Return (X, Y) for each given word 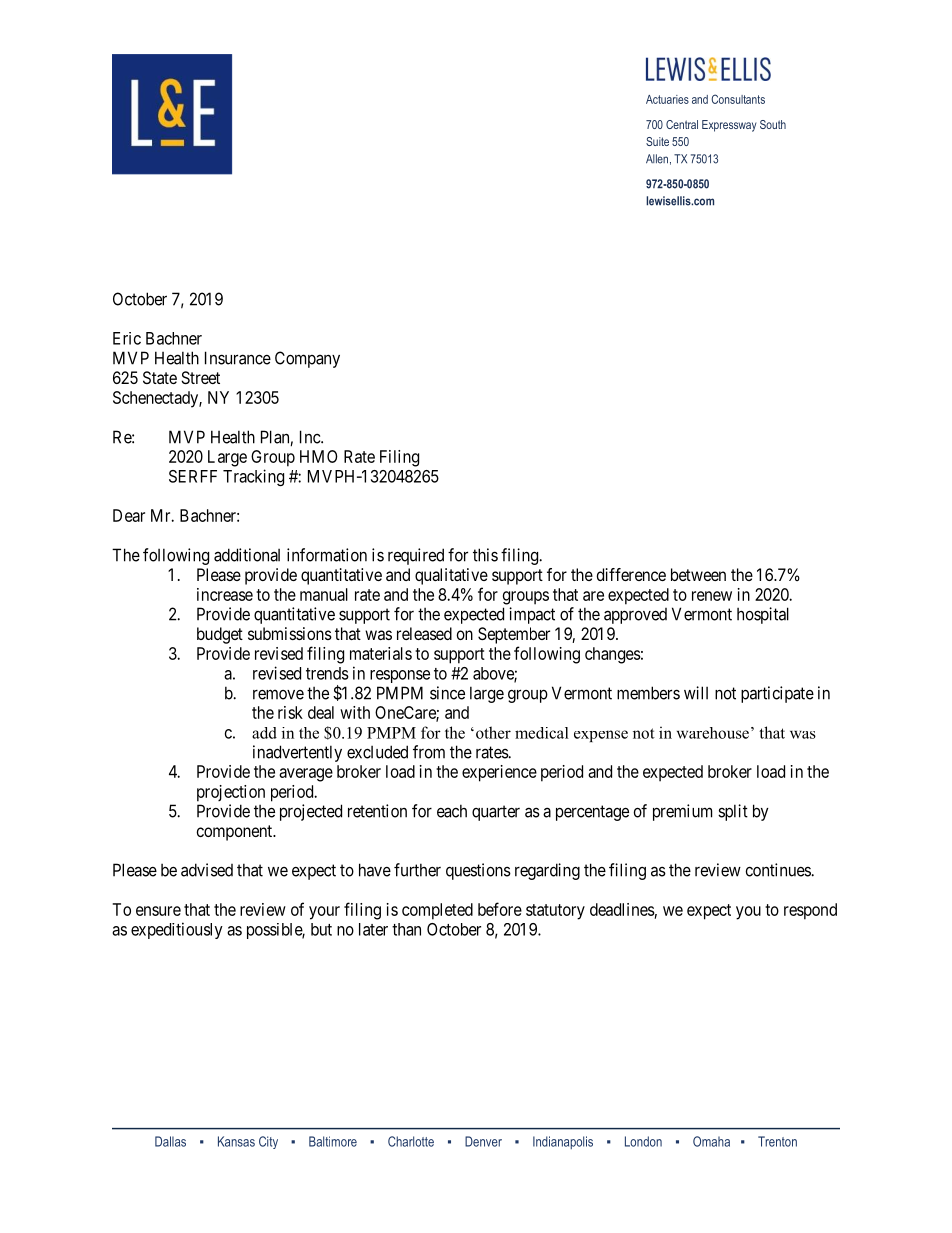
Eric (127, 338)
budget (220, 635)
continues (779, 870)
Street (200, 377)
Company (307, 359)
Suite (657, 141)
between (698, 574)
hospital (763, 615)
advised (207, 870)
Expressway (729, 126)
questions (478, 871)
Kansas (236, 1141)
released (424, 633)
